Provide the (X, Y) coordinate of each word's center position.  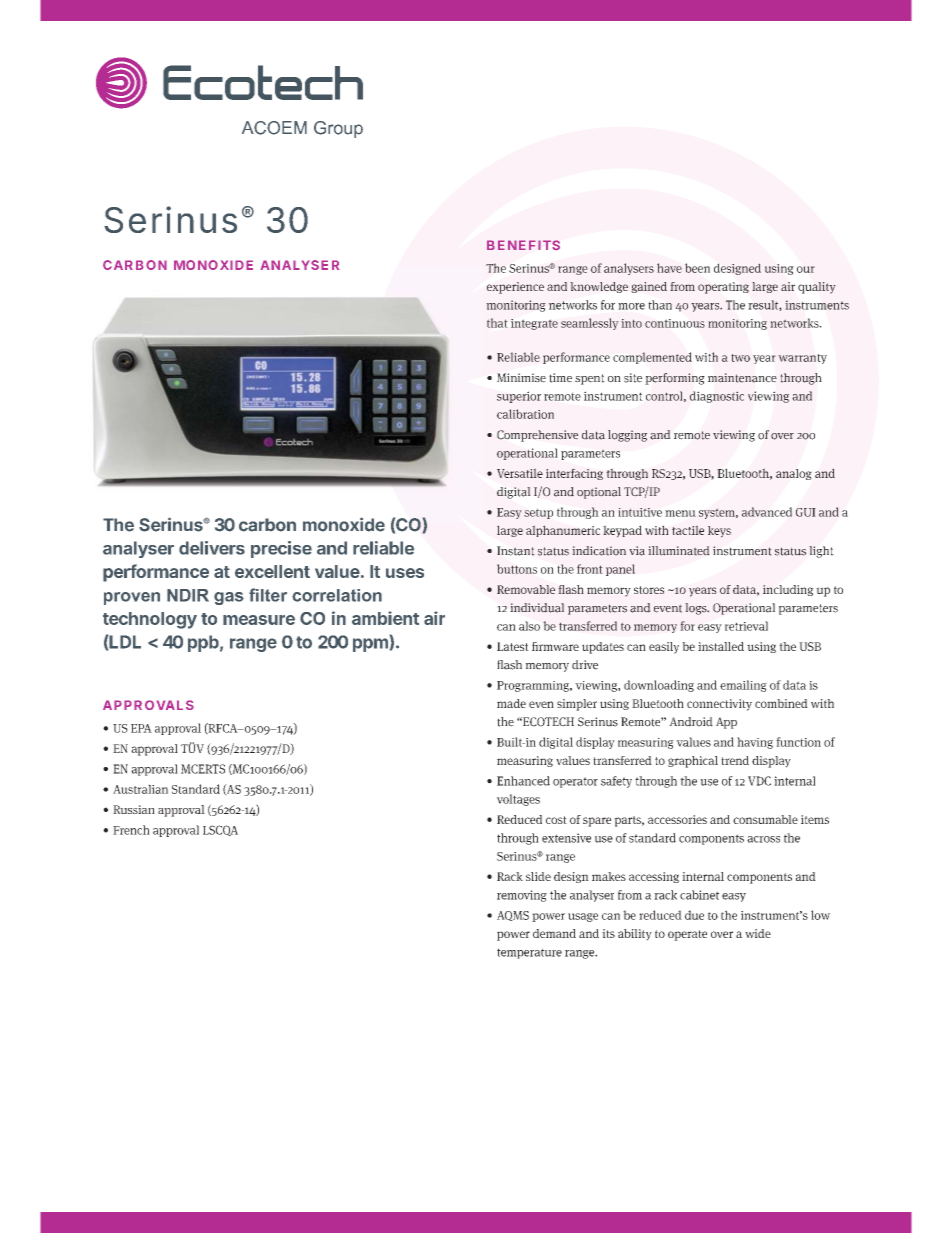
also (529, 626)
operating (723, 288)
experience (515, 288)
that (497, 323)
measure (259, 620)
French (131, 830)
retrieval (746, 626)
